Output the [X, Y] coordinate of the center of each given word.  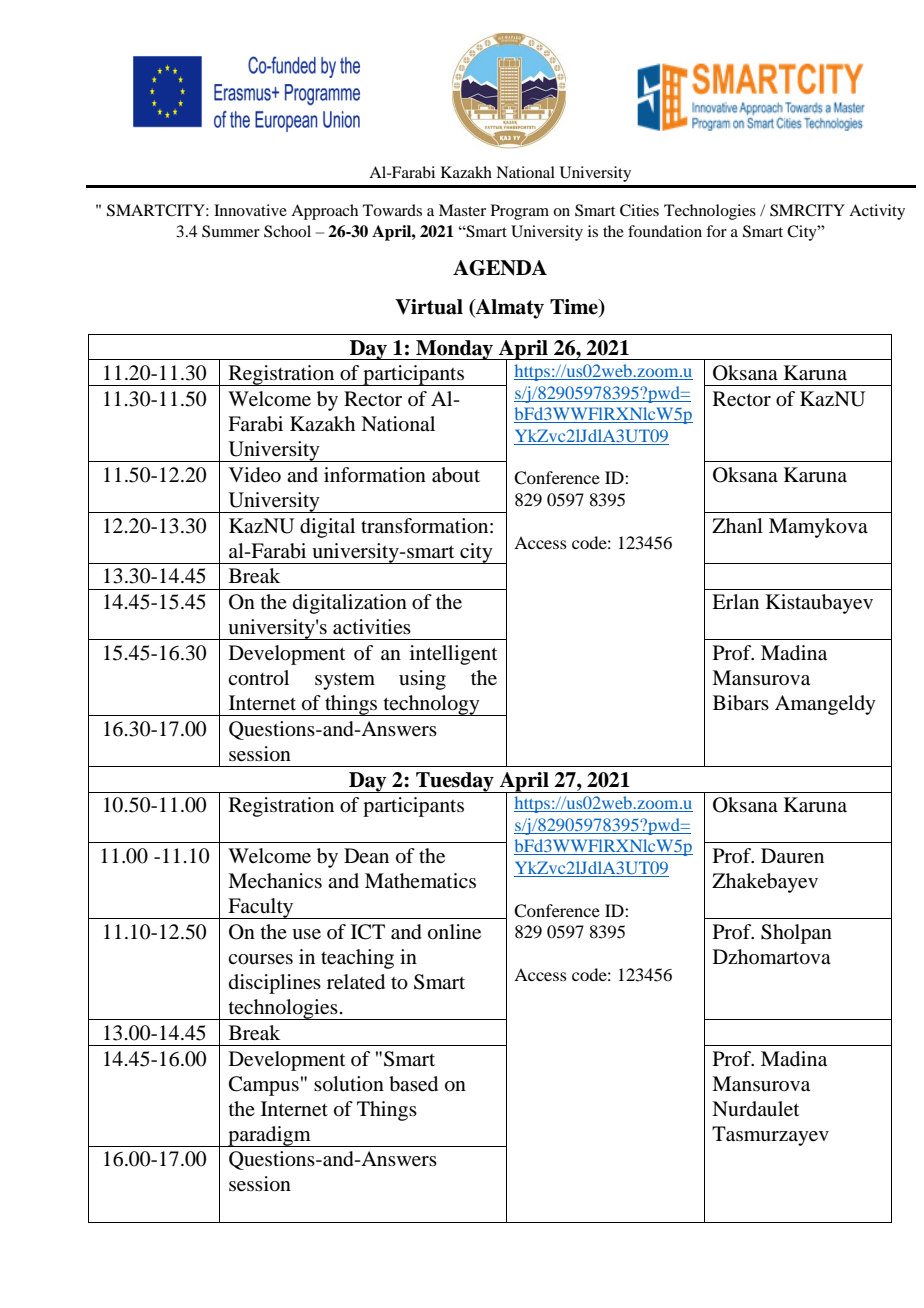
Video [255, 475]
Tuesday [455, 782]
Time [575, 308]
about [456, 475]
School [287, 231]
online [454, 932]
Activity [877, 212]
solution [349, 1084]
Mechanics [275, 881]
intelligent [453, 655]
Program [520, 212]
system [345, 681]
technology [431, 705]
